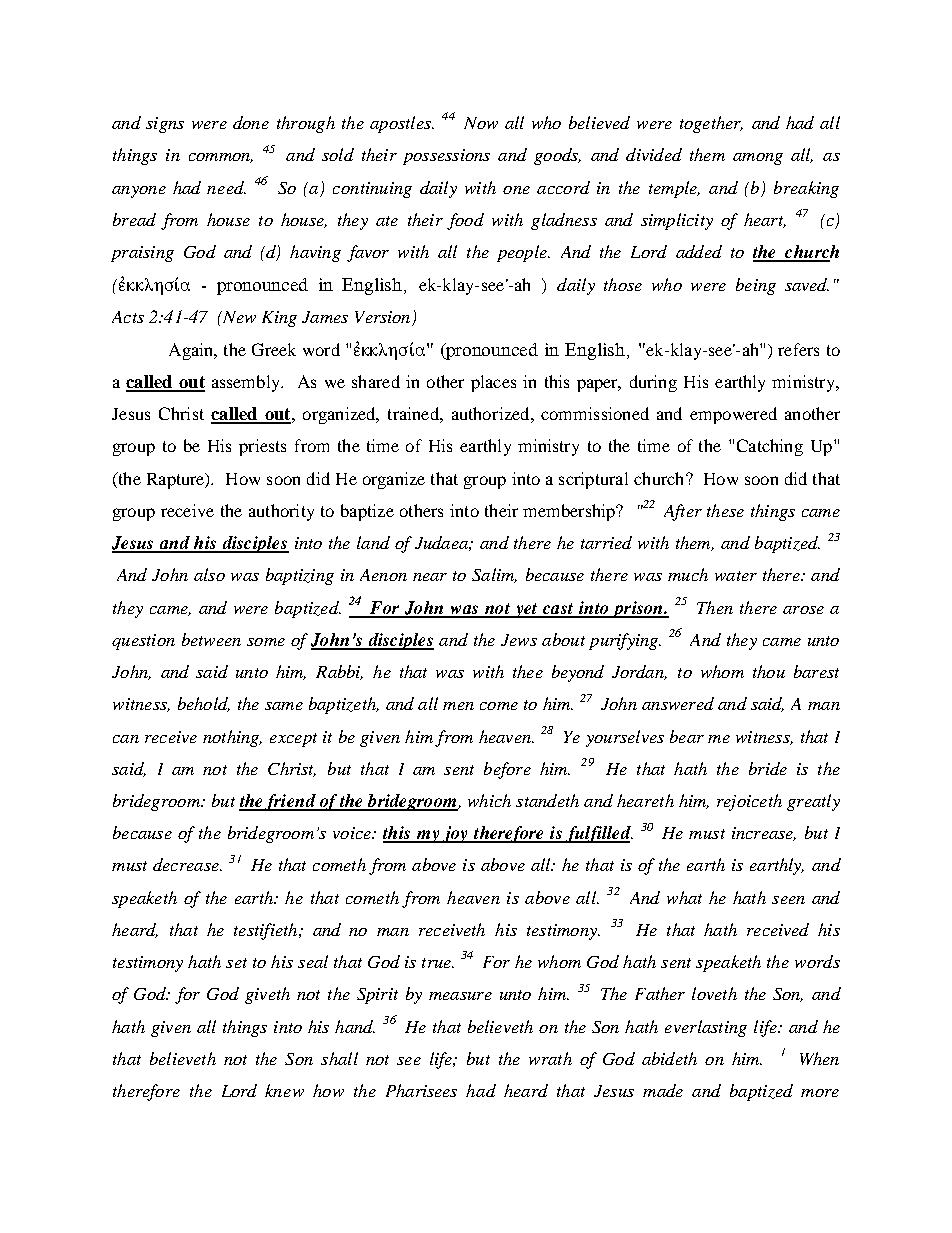  What do you see at coordinates (221, 158) in the image?
I see `common` at bounding box center [221, 158].
